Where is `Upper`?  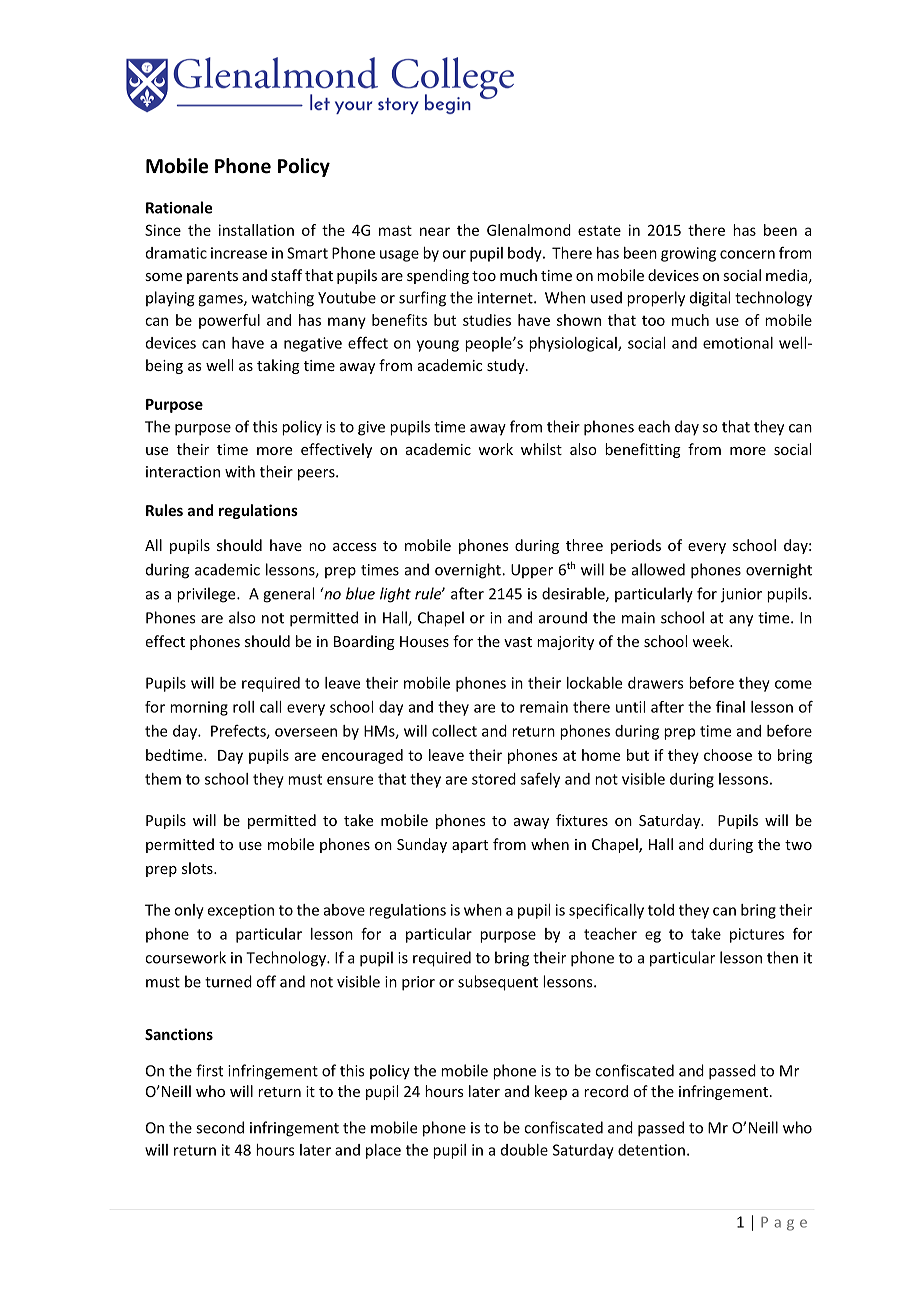 Upper is located at coordinates (532, 571).
